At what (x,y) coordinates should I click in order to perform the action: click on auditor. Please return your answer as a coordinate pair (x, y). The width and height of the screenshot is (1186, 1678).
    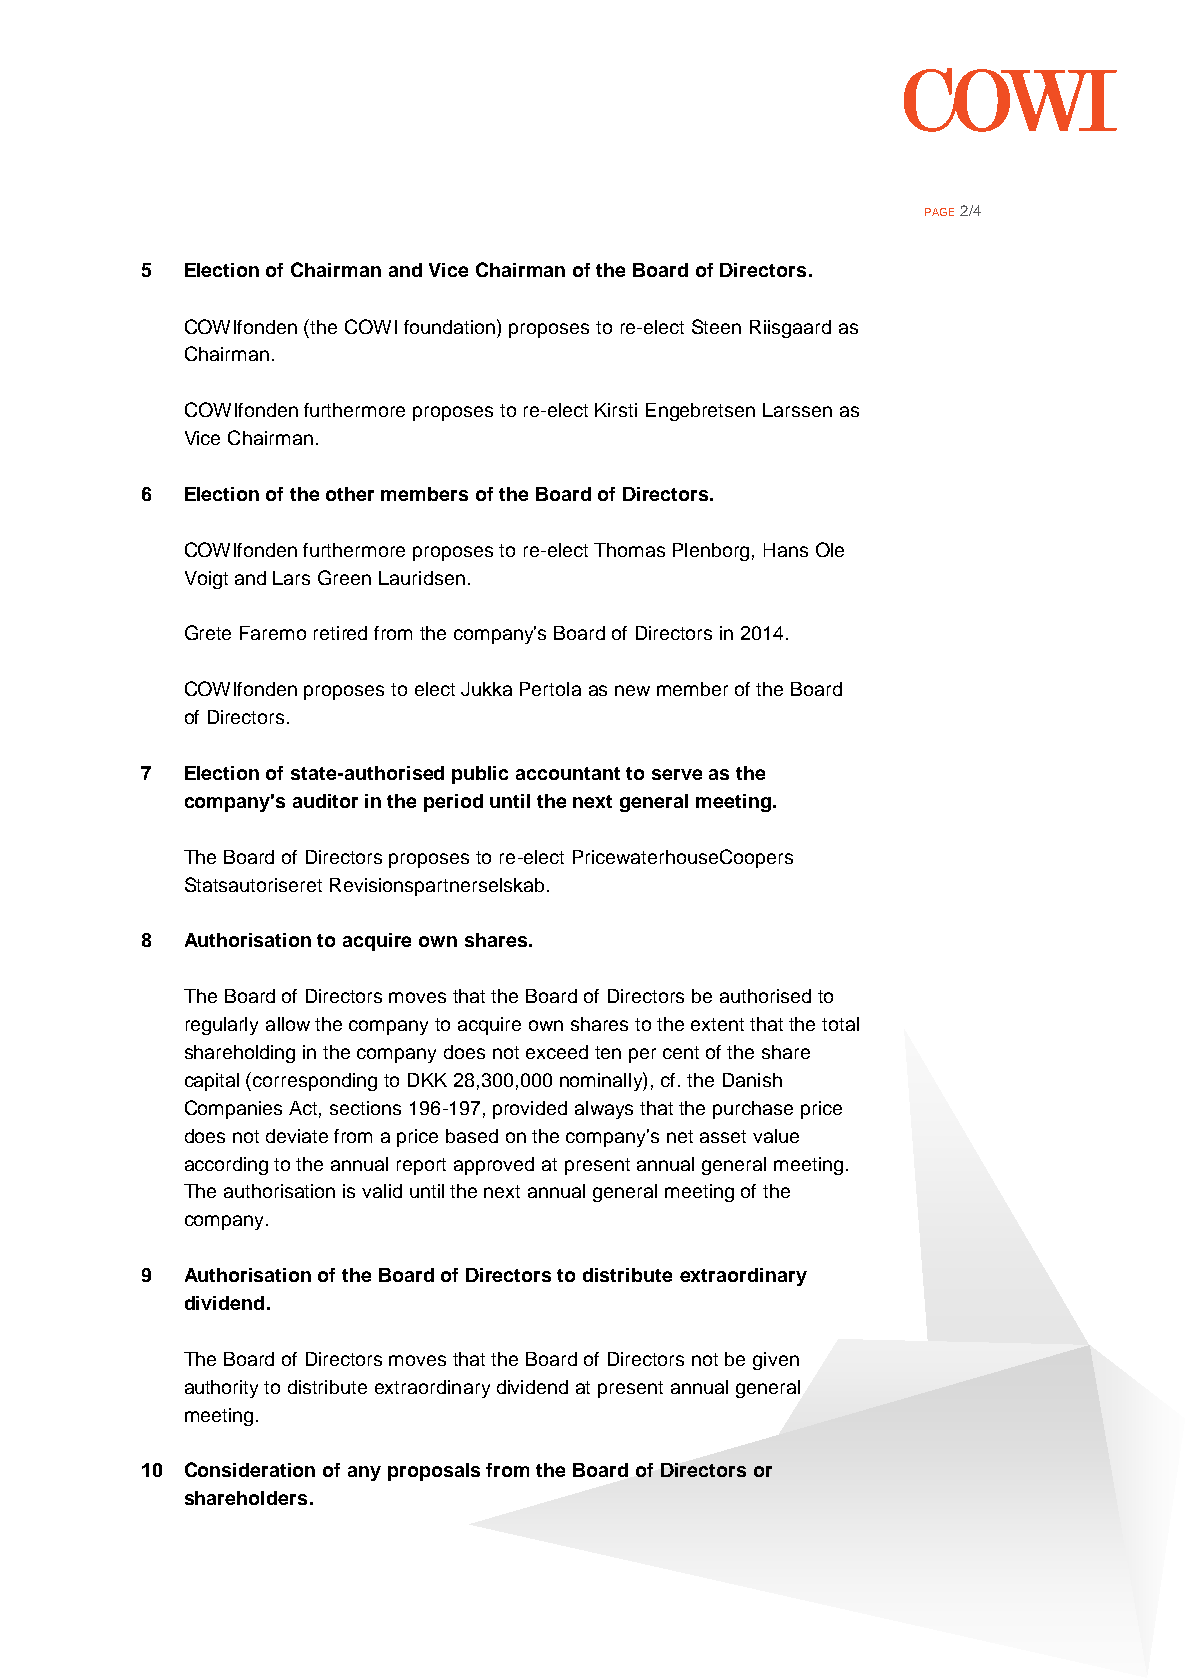
    Looking at the image, I should click on (325, 801).
